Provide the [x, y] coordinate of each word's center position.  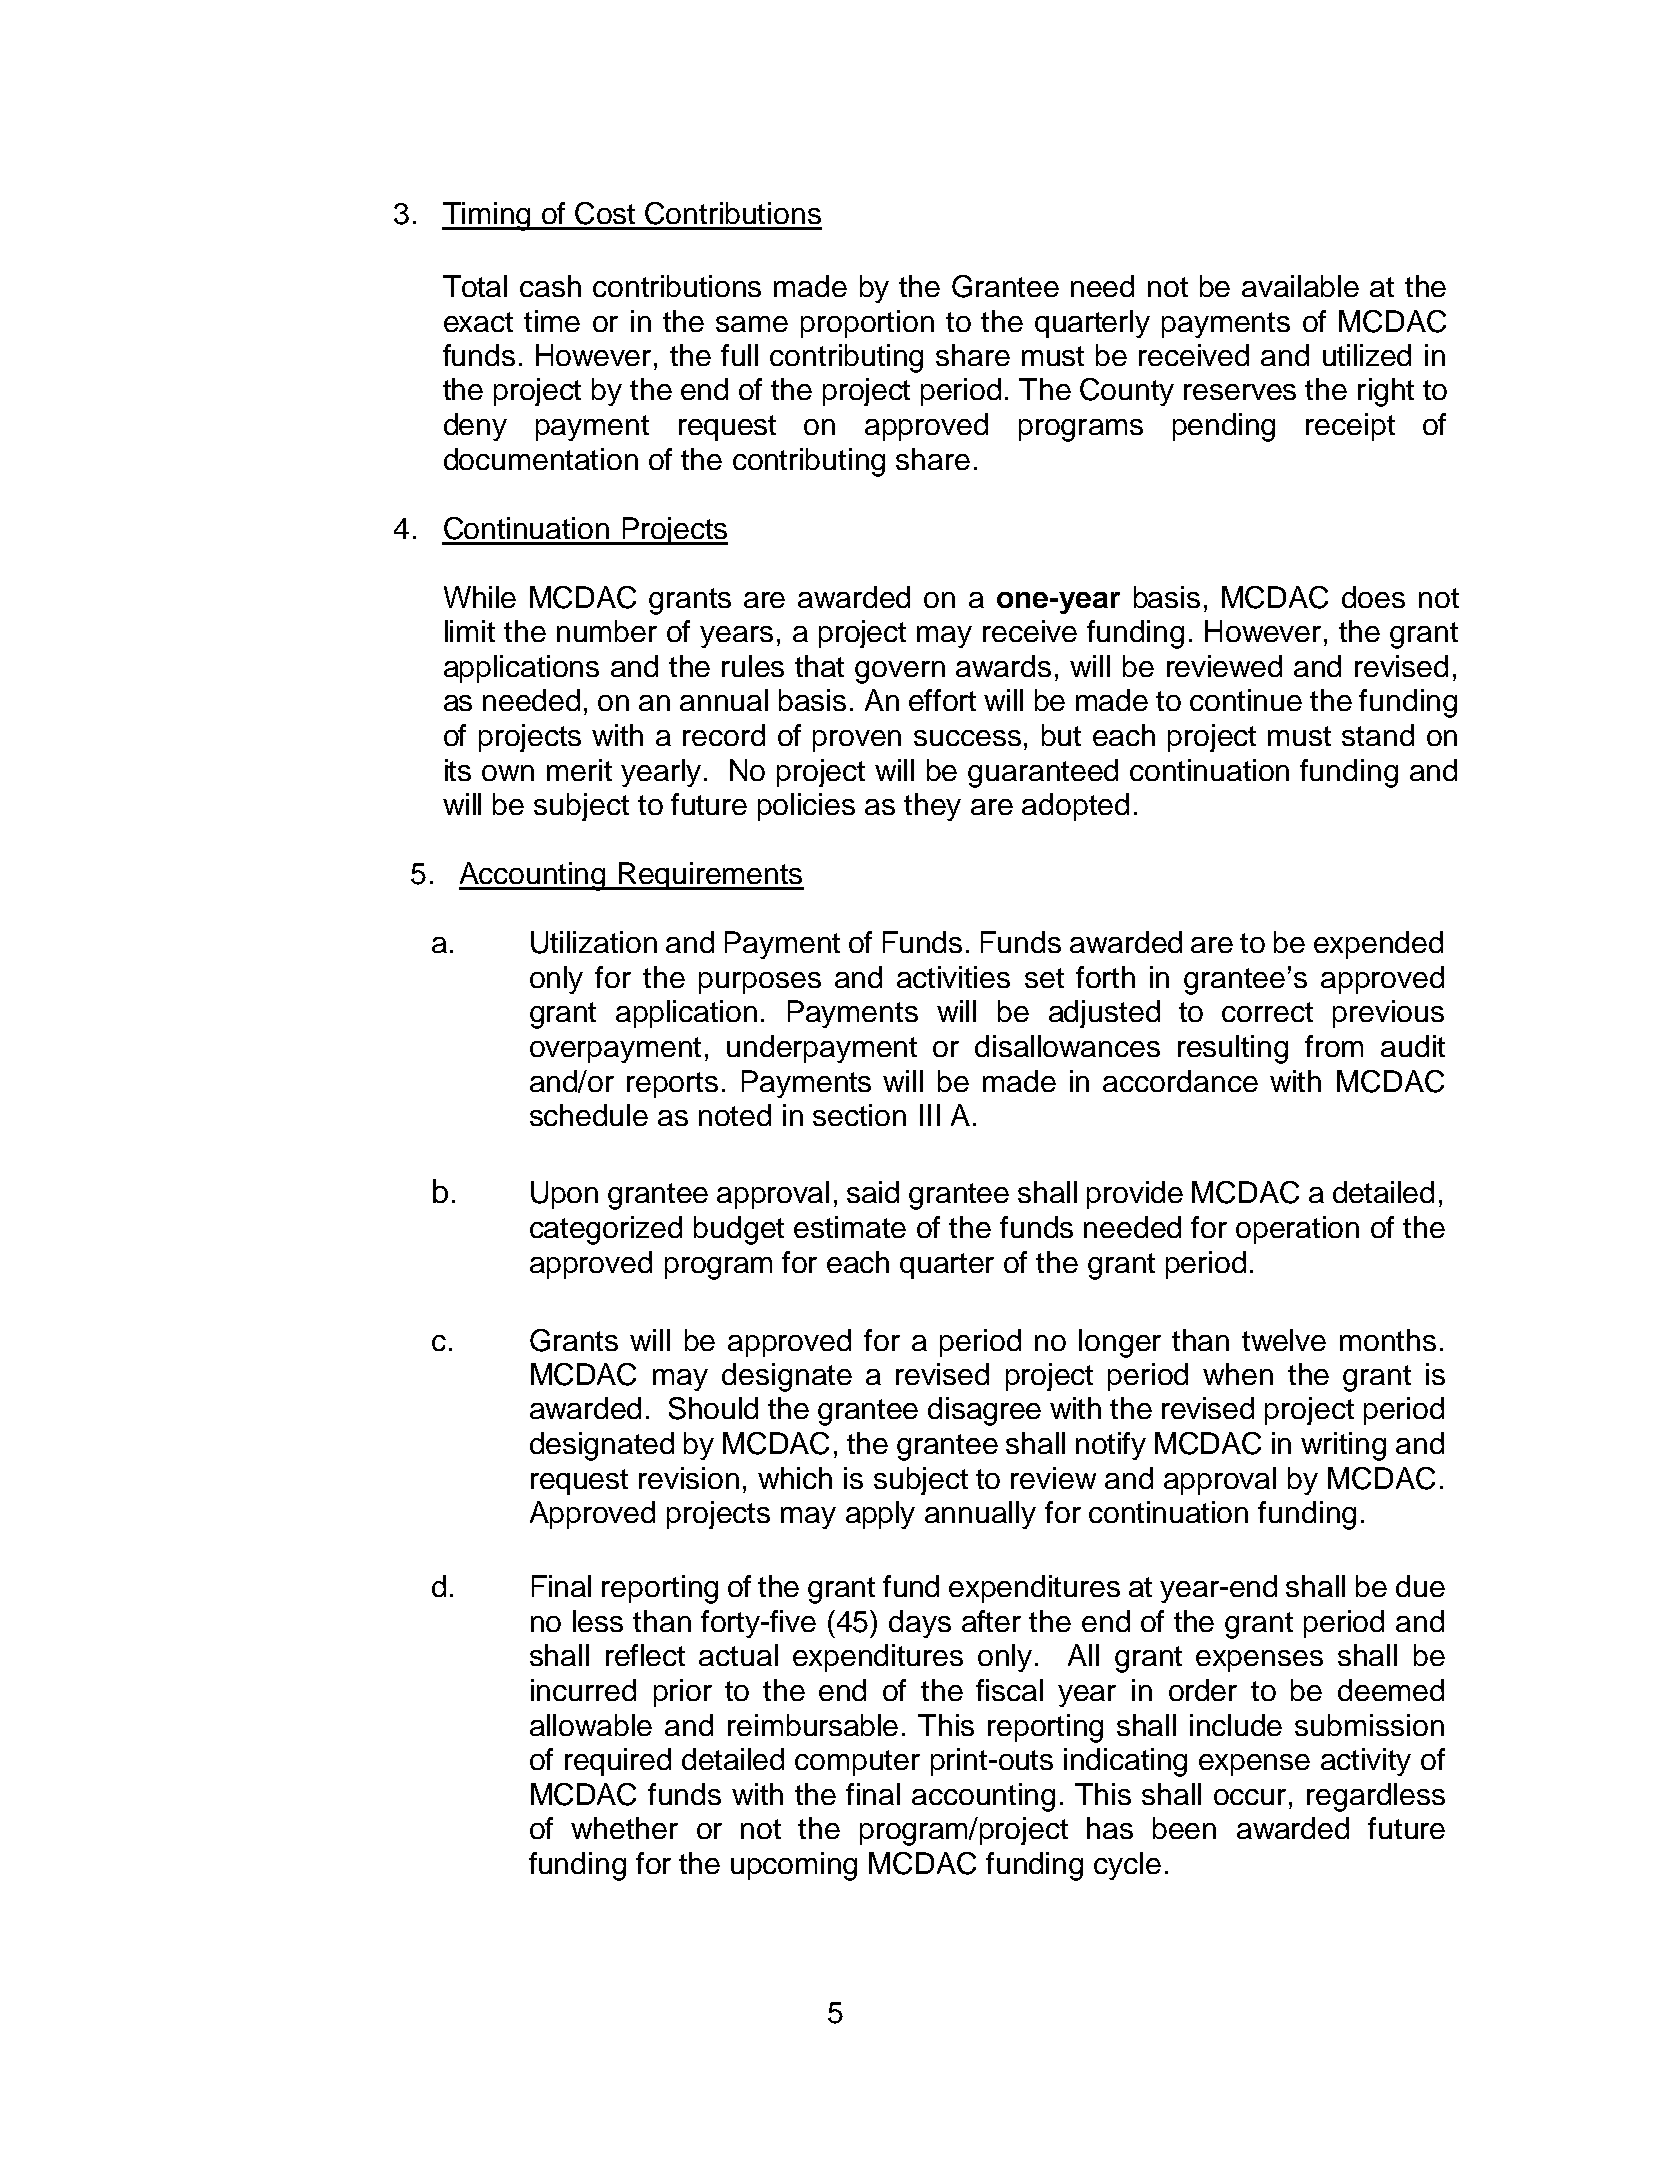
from [1334, 1046]
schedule [589, 1115]
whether [624, 1828]
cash [550, 286]
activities [953, 977]
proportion [867, 324]
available [1300, 286]
